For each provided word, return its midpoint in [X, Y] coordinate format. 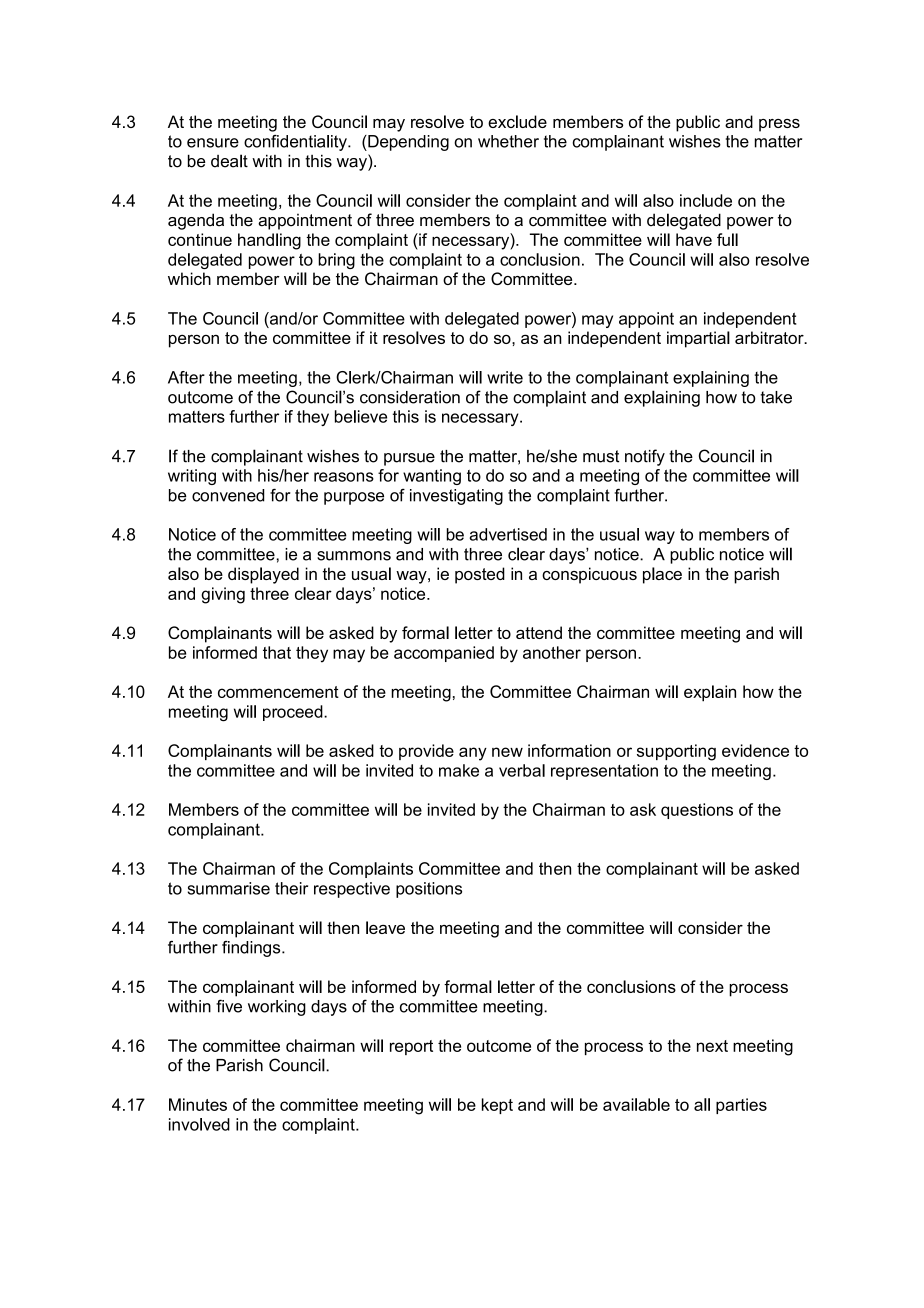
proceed [294, 713]
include [706, 200]
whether [508, 141]
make [459, 770]
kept [497, 1106]
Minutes [198, 1104]
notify [645, 457]
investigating [456, 497]
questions [697, 811]
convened [228, 495]
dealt [229, 161]
